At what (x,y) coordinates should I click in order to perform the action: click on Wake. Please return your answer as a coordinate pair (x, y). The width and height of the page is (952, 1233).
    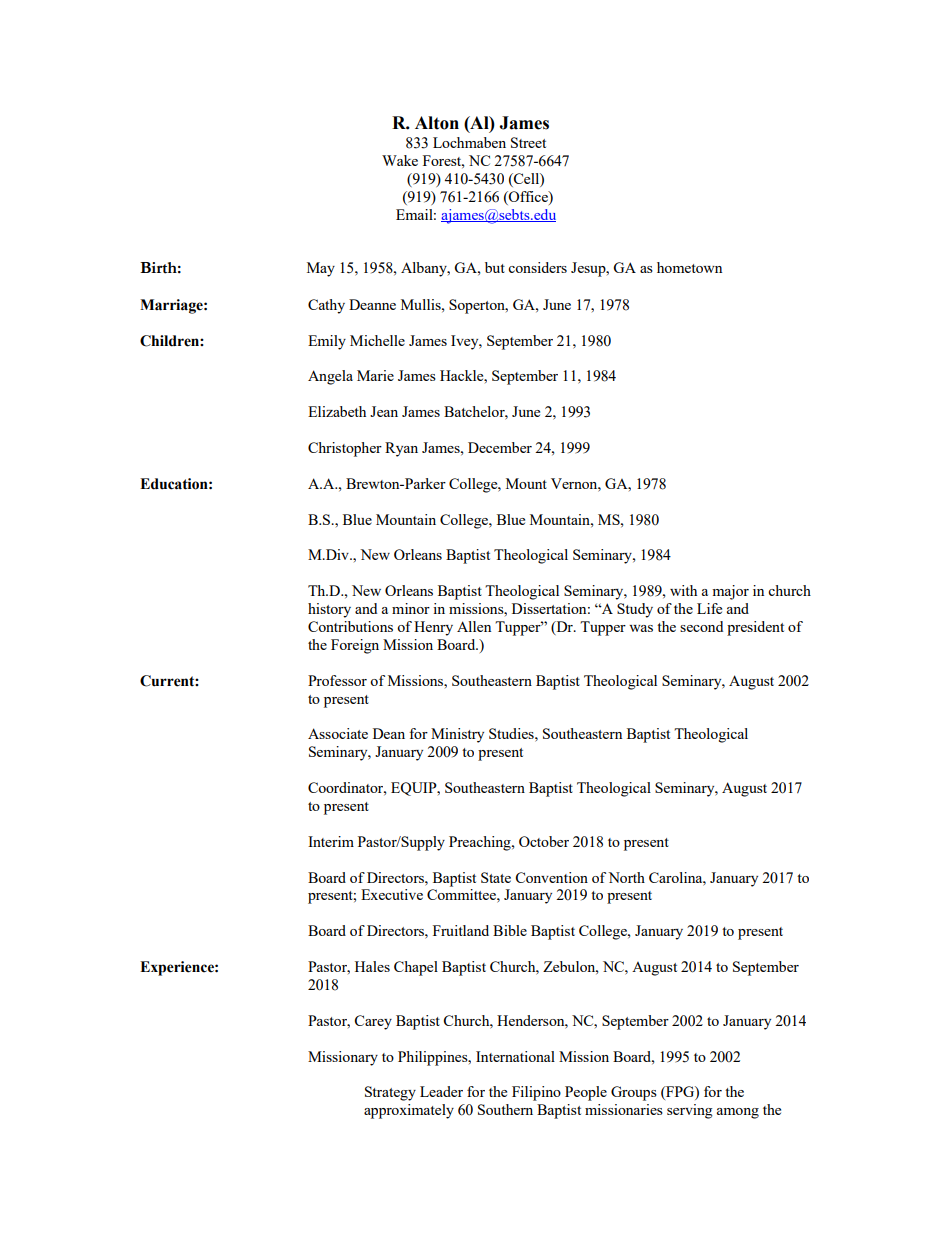
    Looking at the image, I should click on (400, 160).
